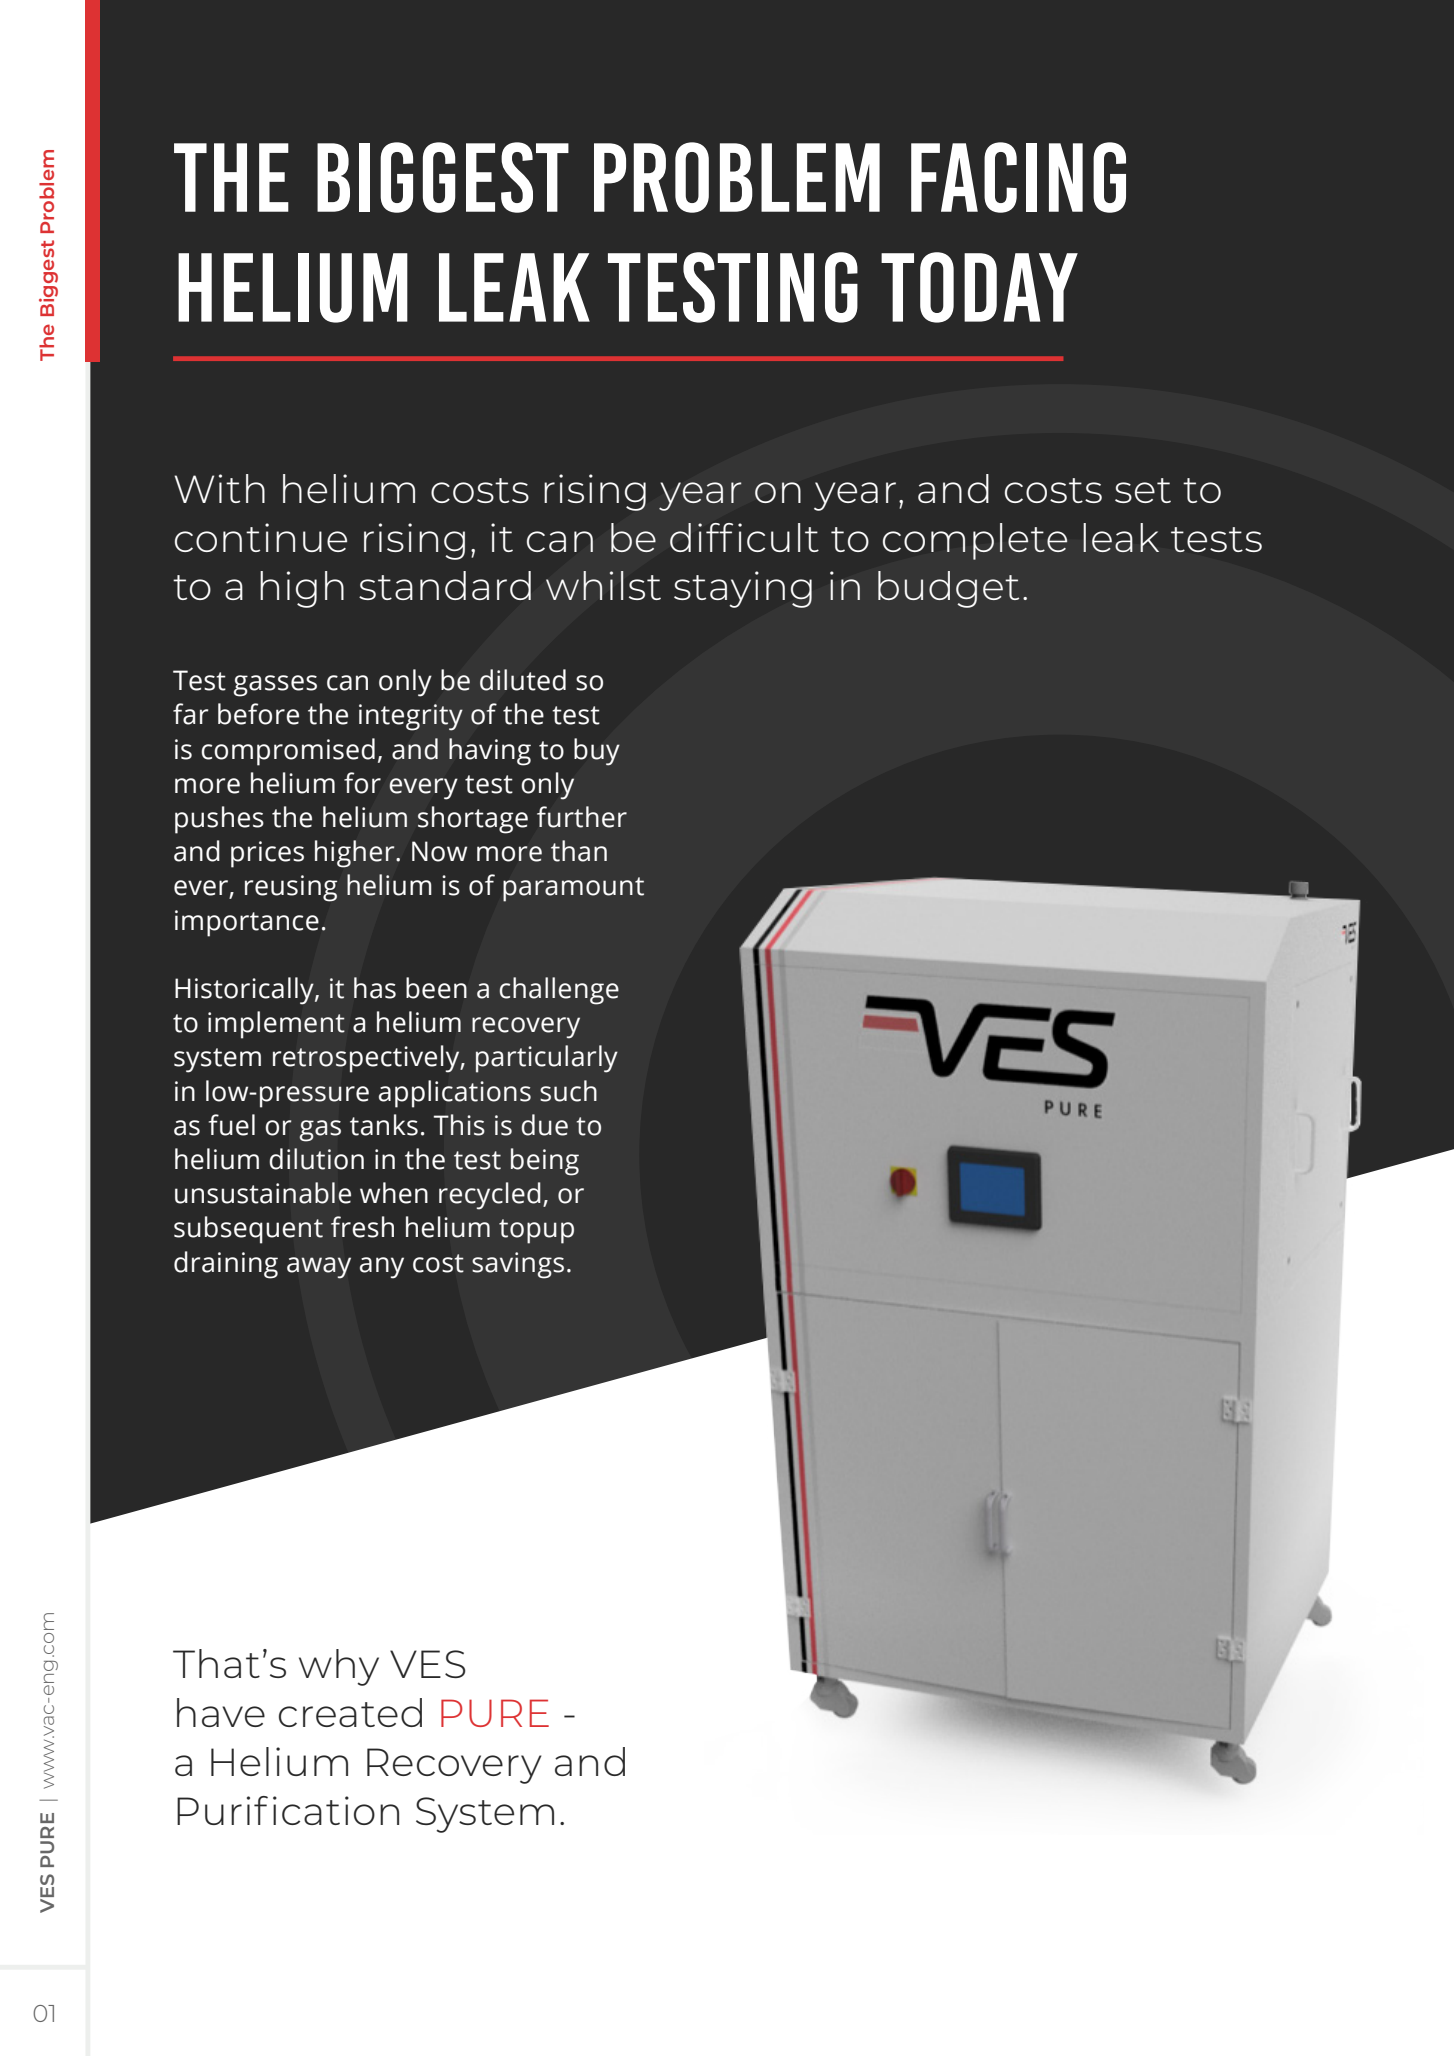 Image resolution: width=1454 pixels, height=2056 pixels. Describe the element at coordinates (219, 488) in the screenshot. I see `With` at that location.
